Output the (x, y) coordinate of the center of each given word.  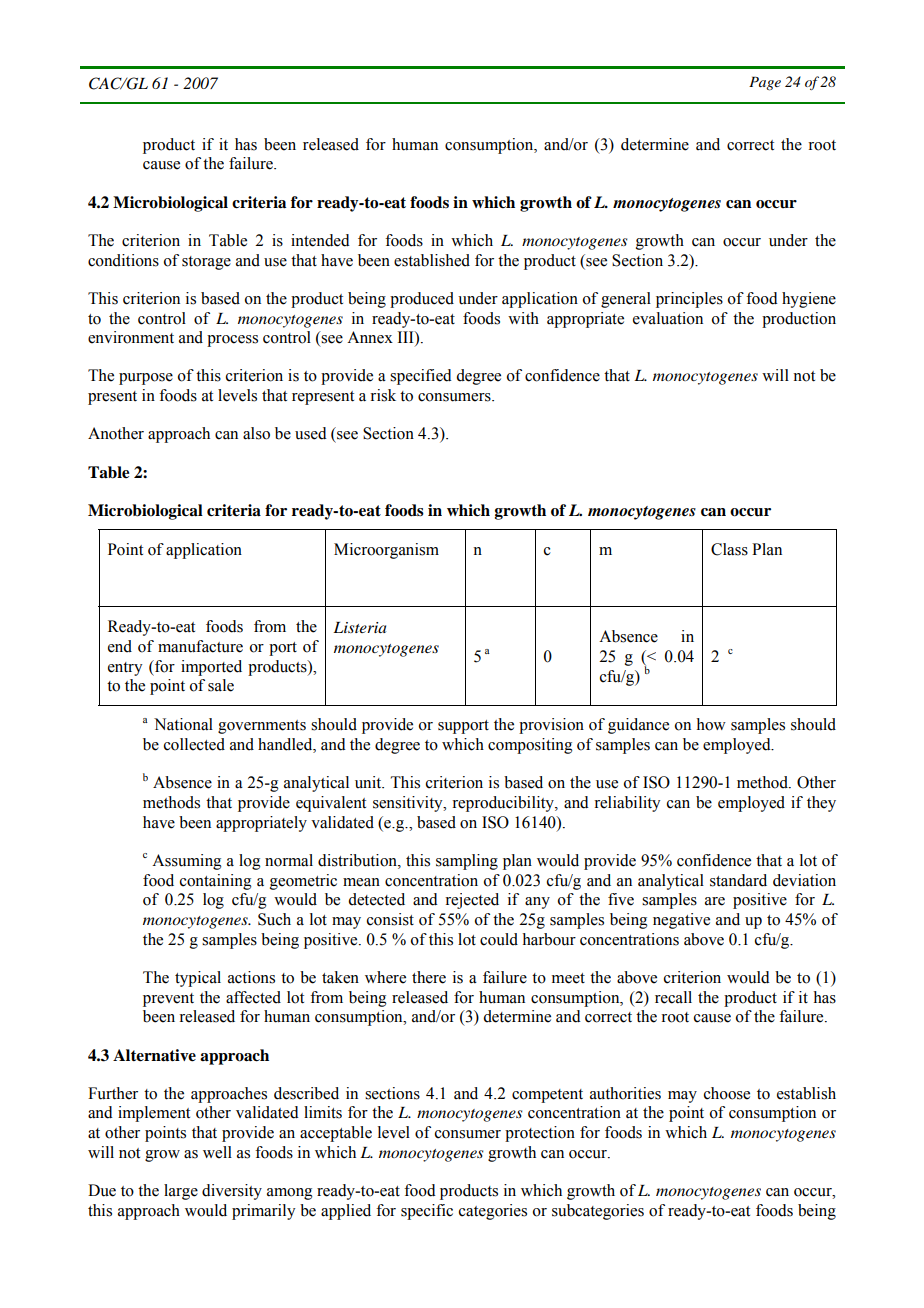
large (181, 1192)
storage (206, 263)
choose (727, 1093)
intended (320, 240)
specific (427, 1212)
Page (765, 83)
